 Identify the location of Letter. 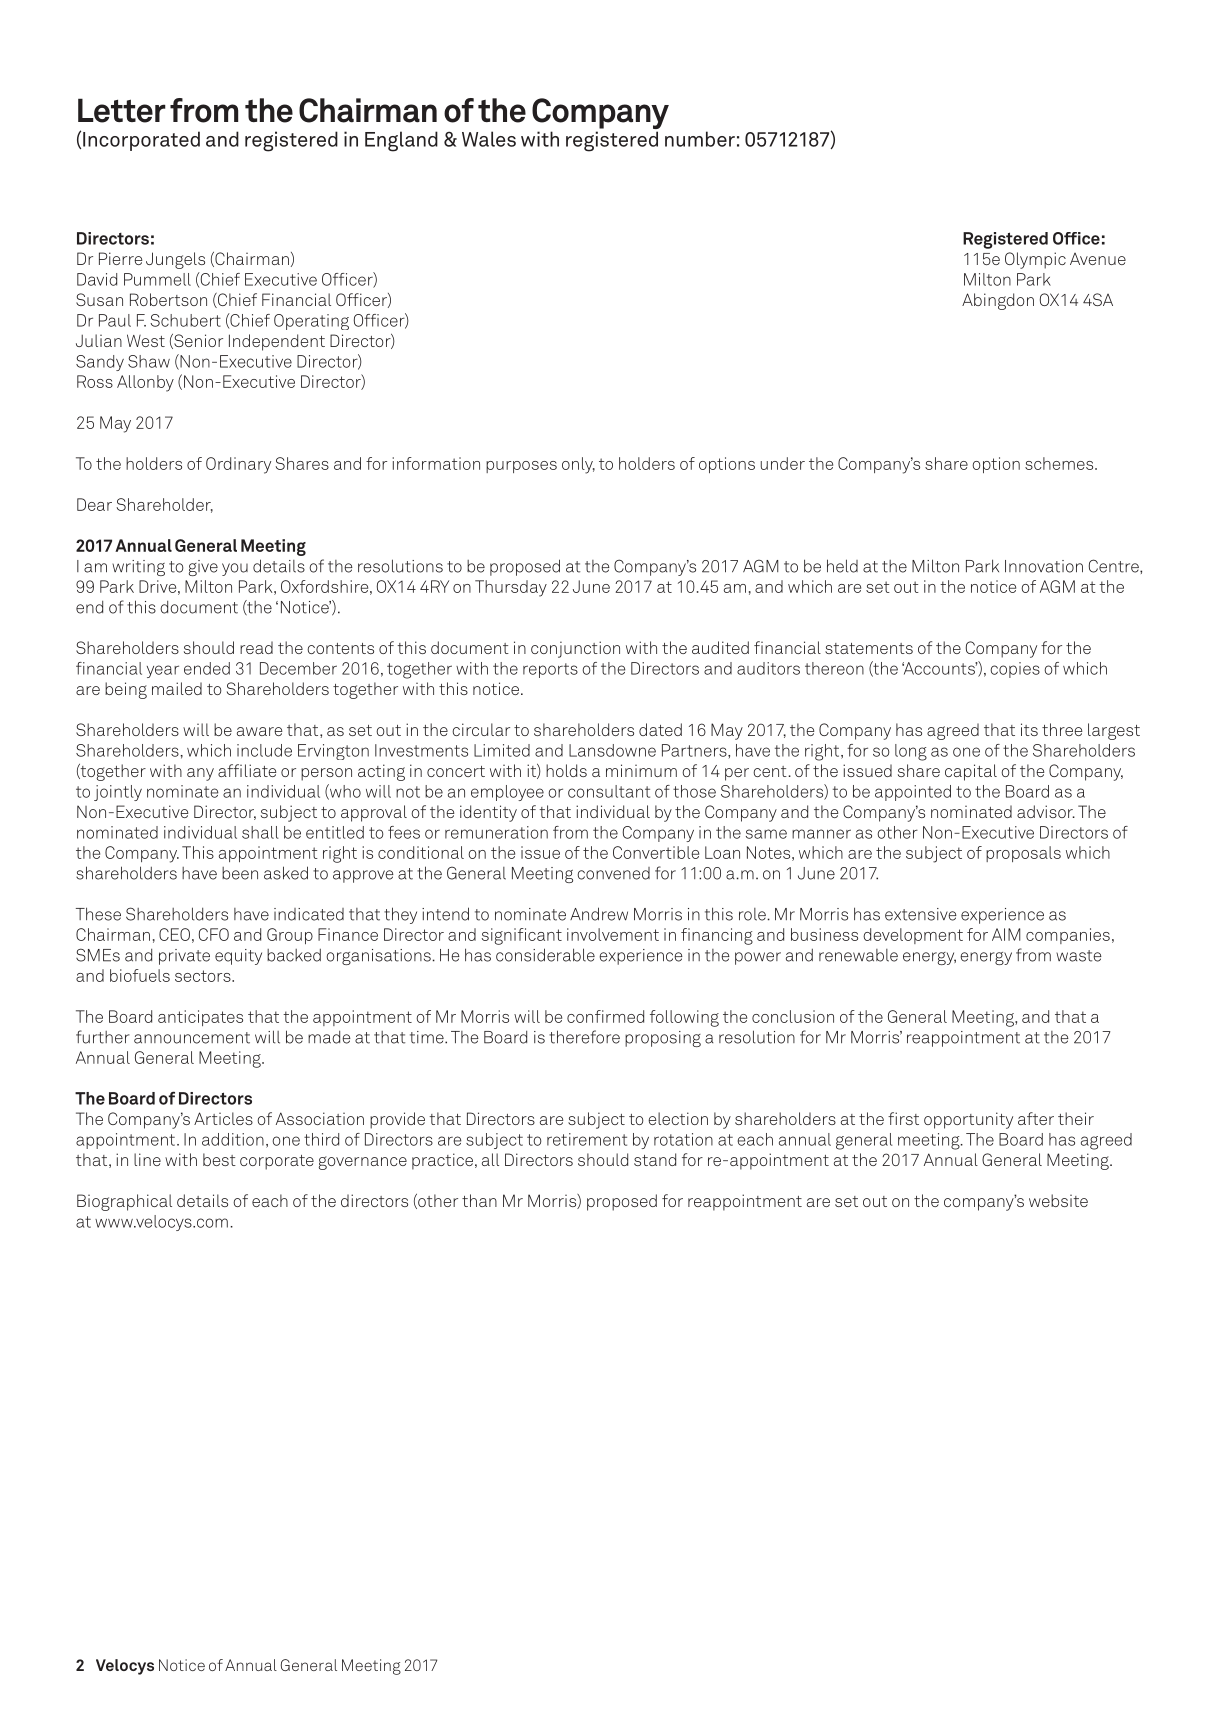
(122, 110).
